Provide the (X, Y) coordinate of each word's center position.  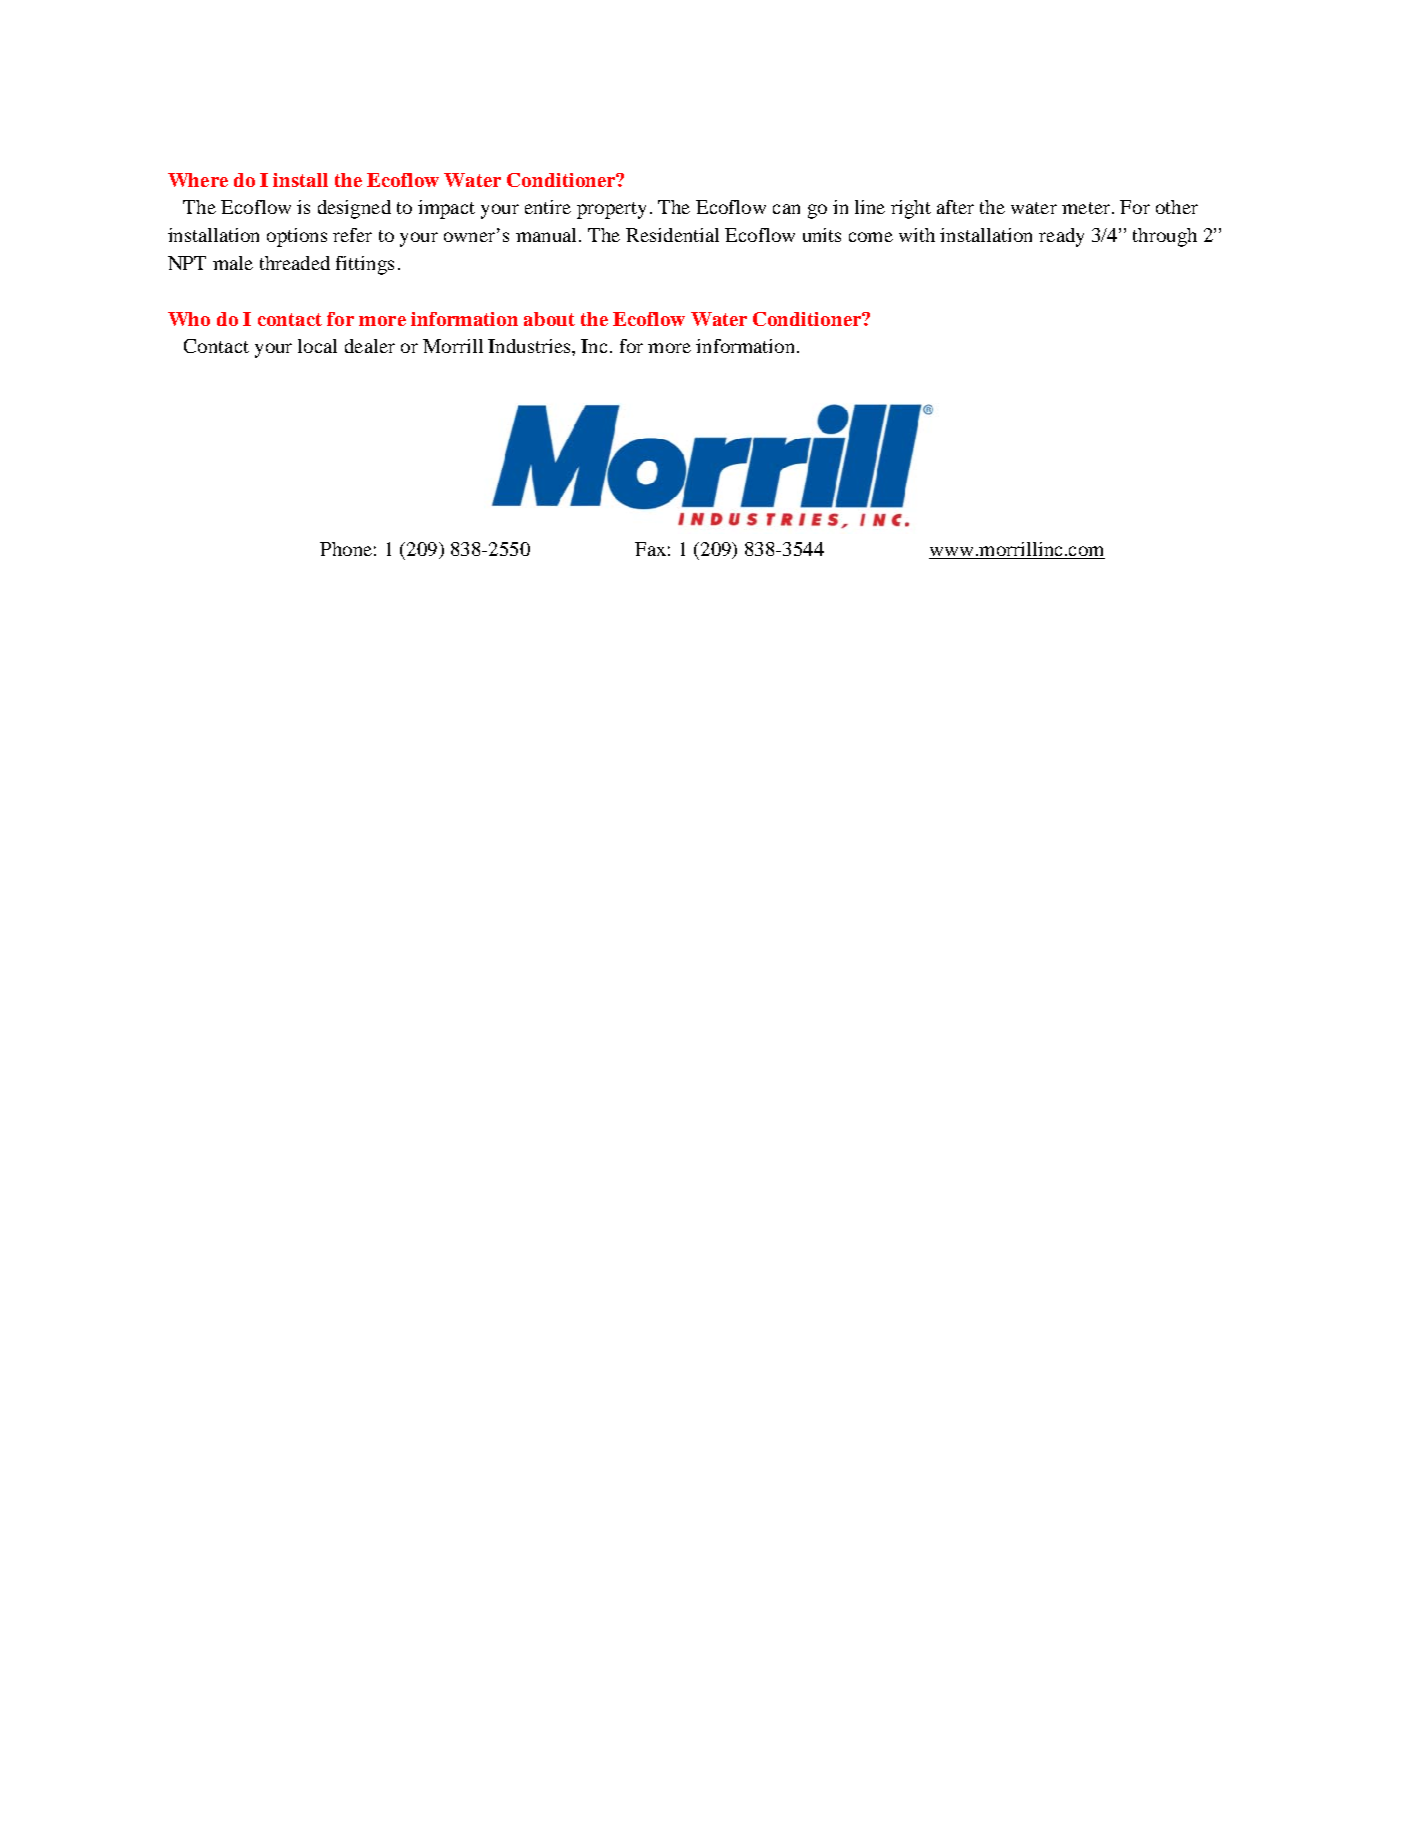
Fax (650, 549)
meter (1086, 208)
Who (189, 319)
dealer (370, 346)
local (317, 346)
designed (354, 209)
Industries (530, 346)
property (611, 210)
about (549, 319)
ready (1061, 237)
